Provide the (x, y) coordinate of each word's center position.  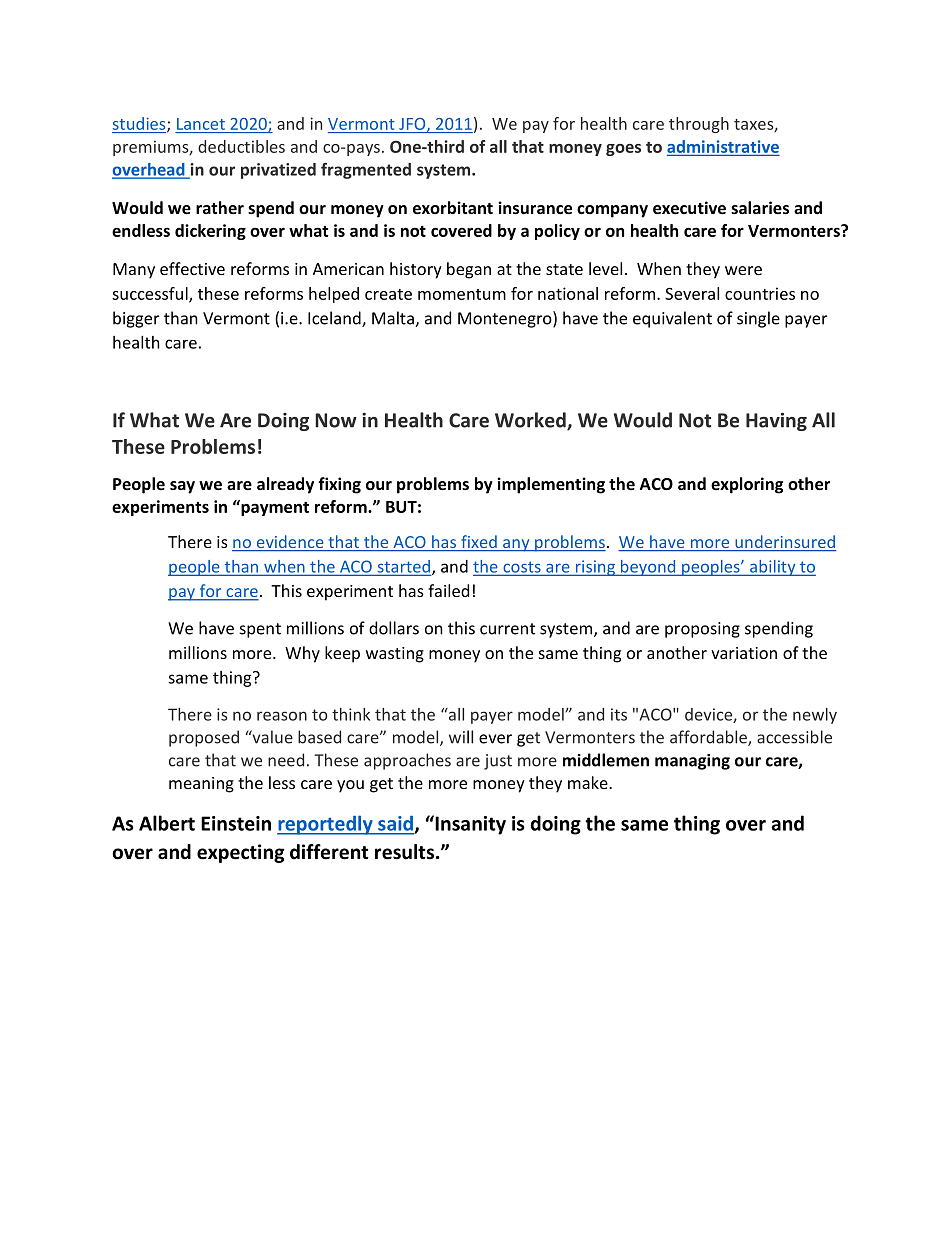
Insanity (469, 825)
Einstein (236, 823)
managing (692, 762)
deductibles (241, 146)
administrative (723, 147)
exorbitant (453, 207)
